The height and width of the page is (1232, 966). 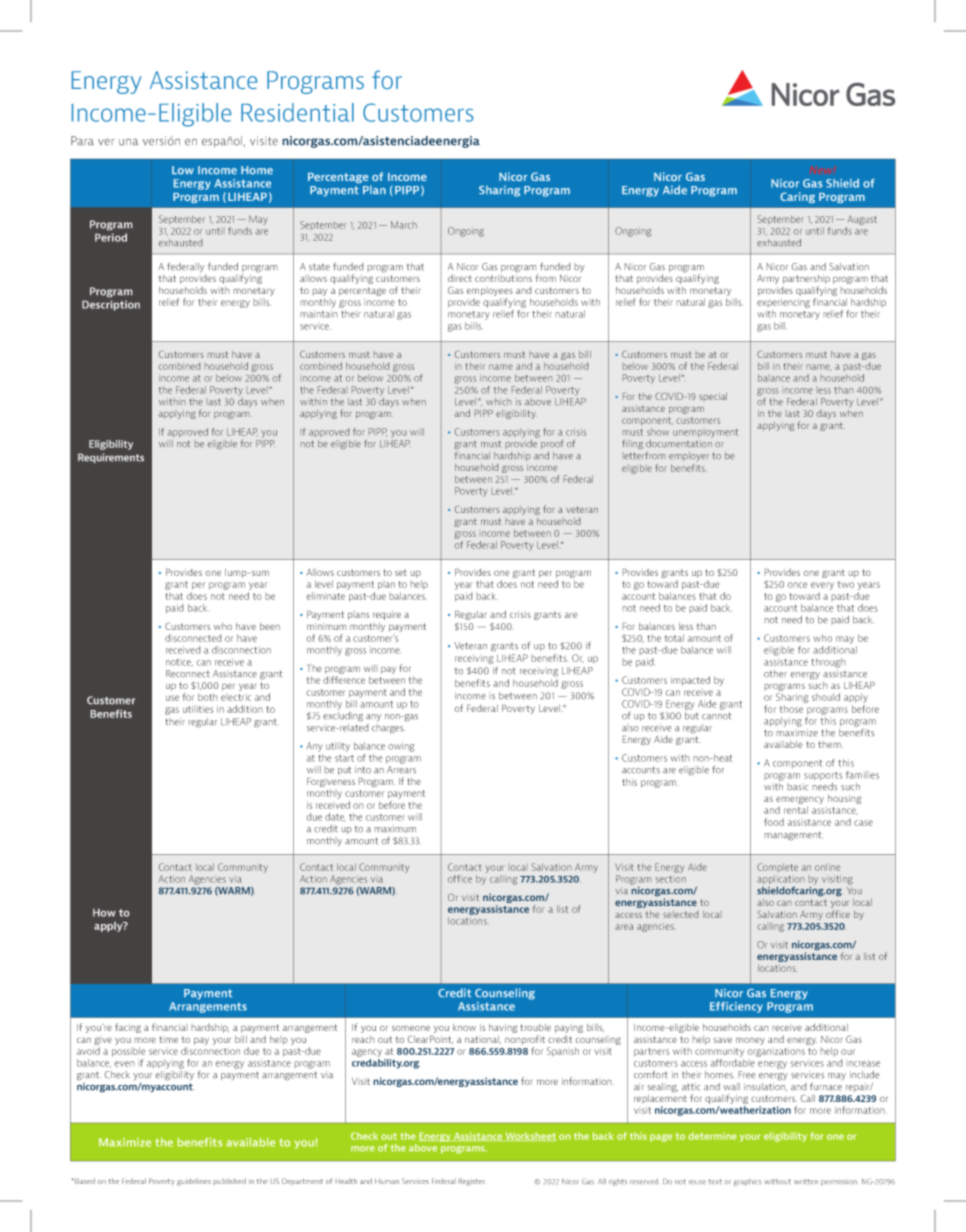 I want to click on other, so click(x=775, y=673).
